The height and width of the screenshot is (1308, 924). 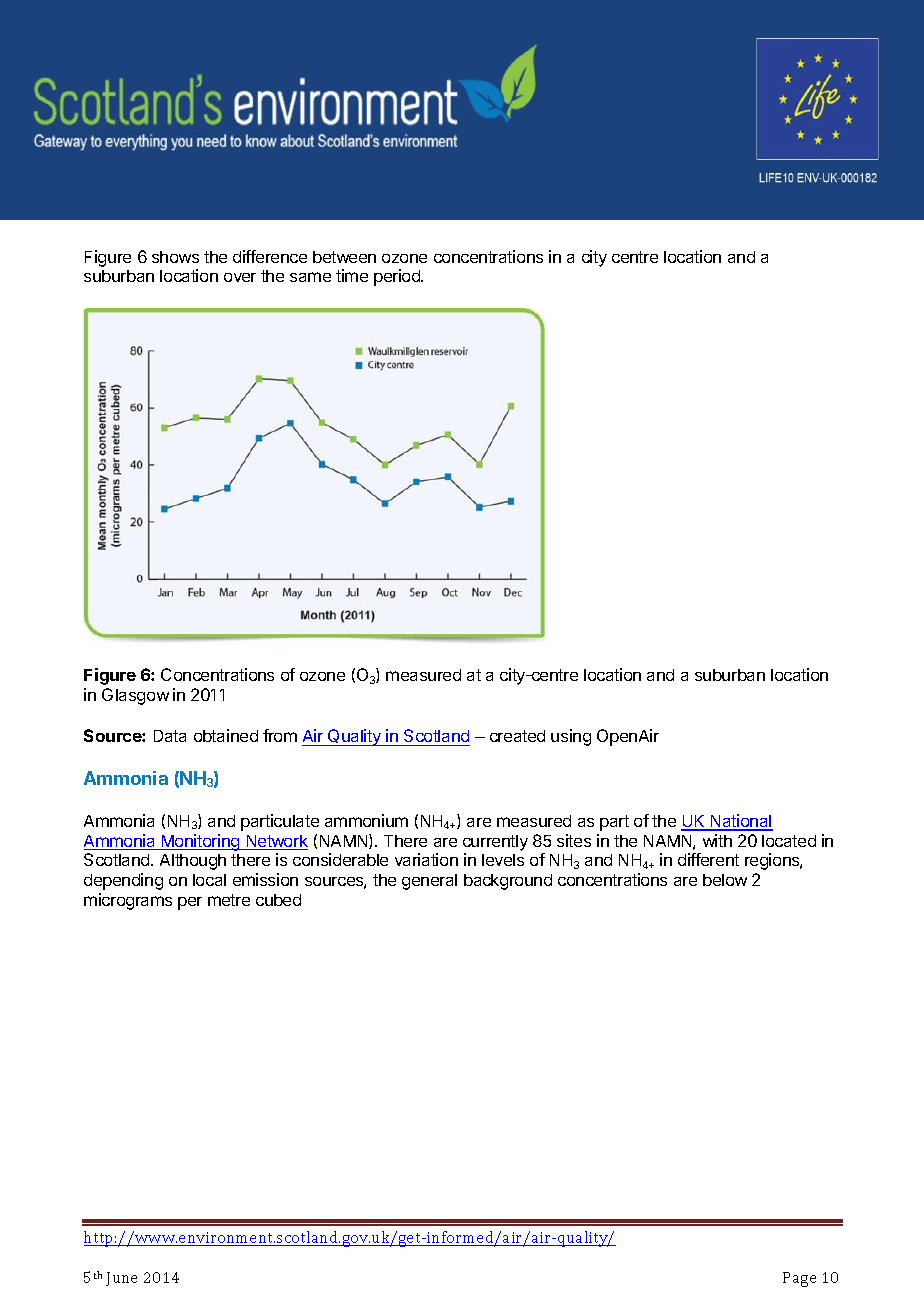 I want to click on created, so click(x=517, y=736).
